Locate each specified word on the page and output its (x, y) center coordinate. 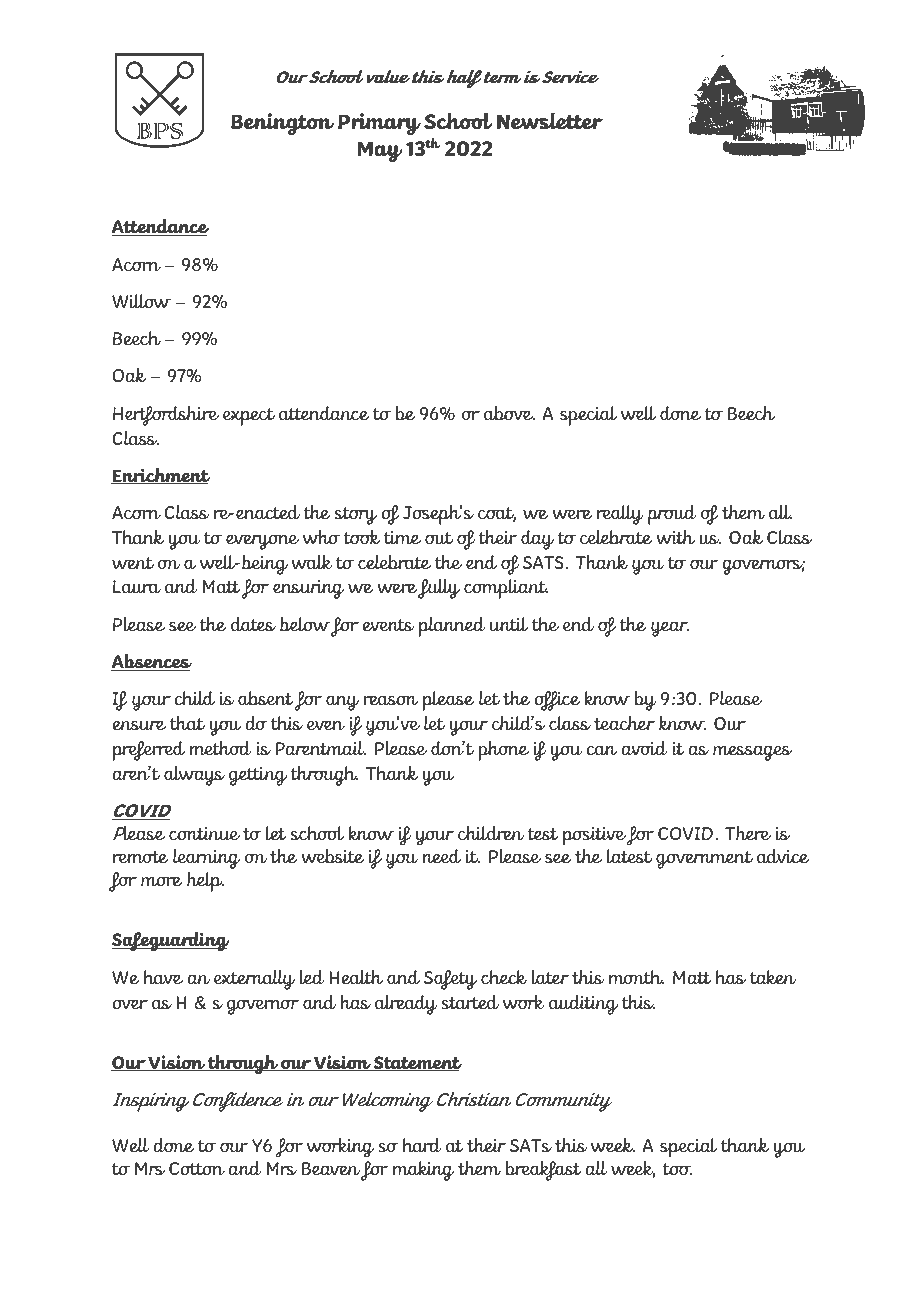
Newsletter (550, 121)
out (439, 538)
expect (249, 417)
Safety (450, 980)
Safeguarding (170, 942)
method (221, 748)
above (509, 413)
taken (773, 977)
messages (752, 753)
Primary (379, 124)
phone (504, 751)
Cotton (197, 1168)
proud (672, 515)
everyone (262, 542)
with (675, 537)
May (380, 151)
